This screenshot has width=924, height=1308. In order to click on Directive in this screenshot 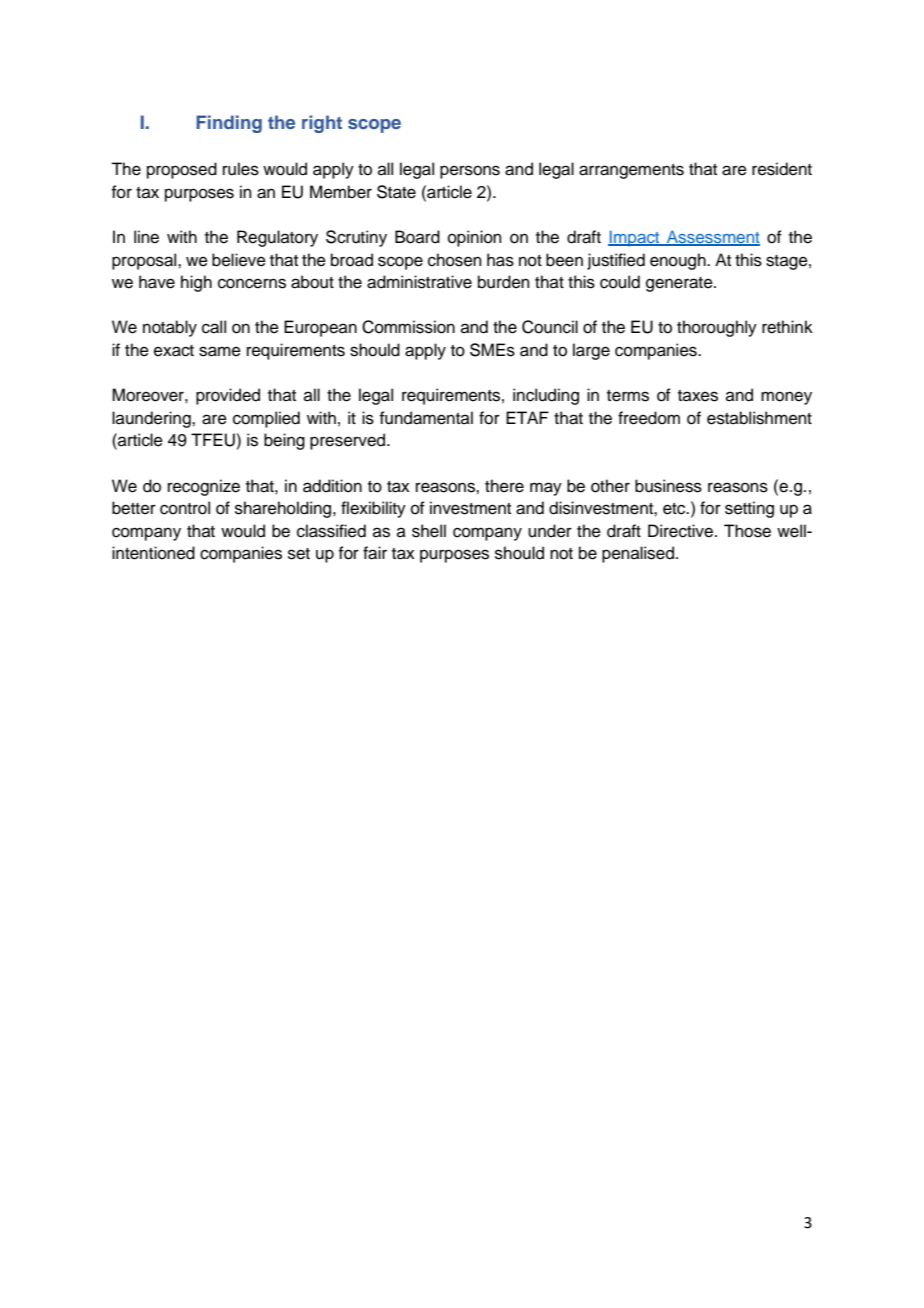, I will do `click(682, 531)`.
